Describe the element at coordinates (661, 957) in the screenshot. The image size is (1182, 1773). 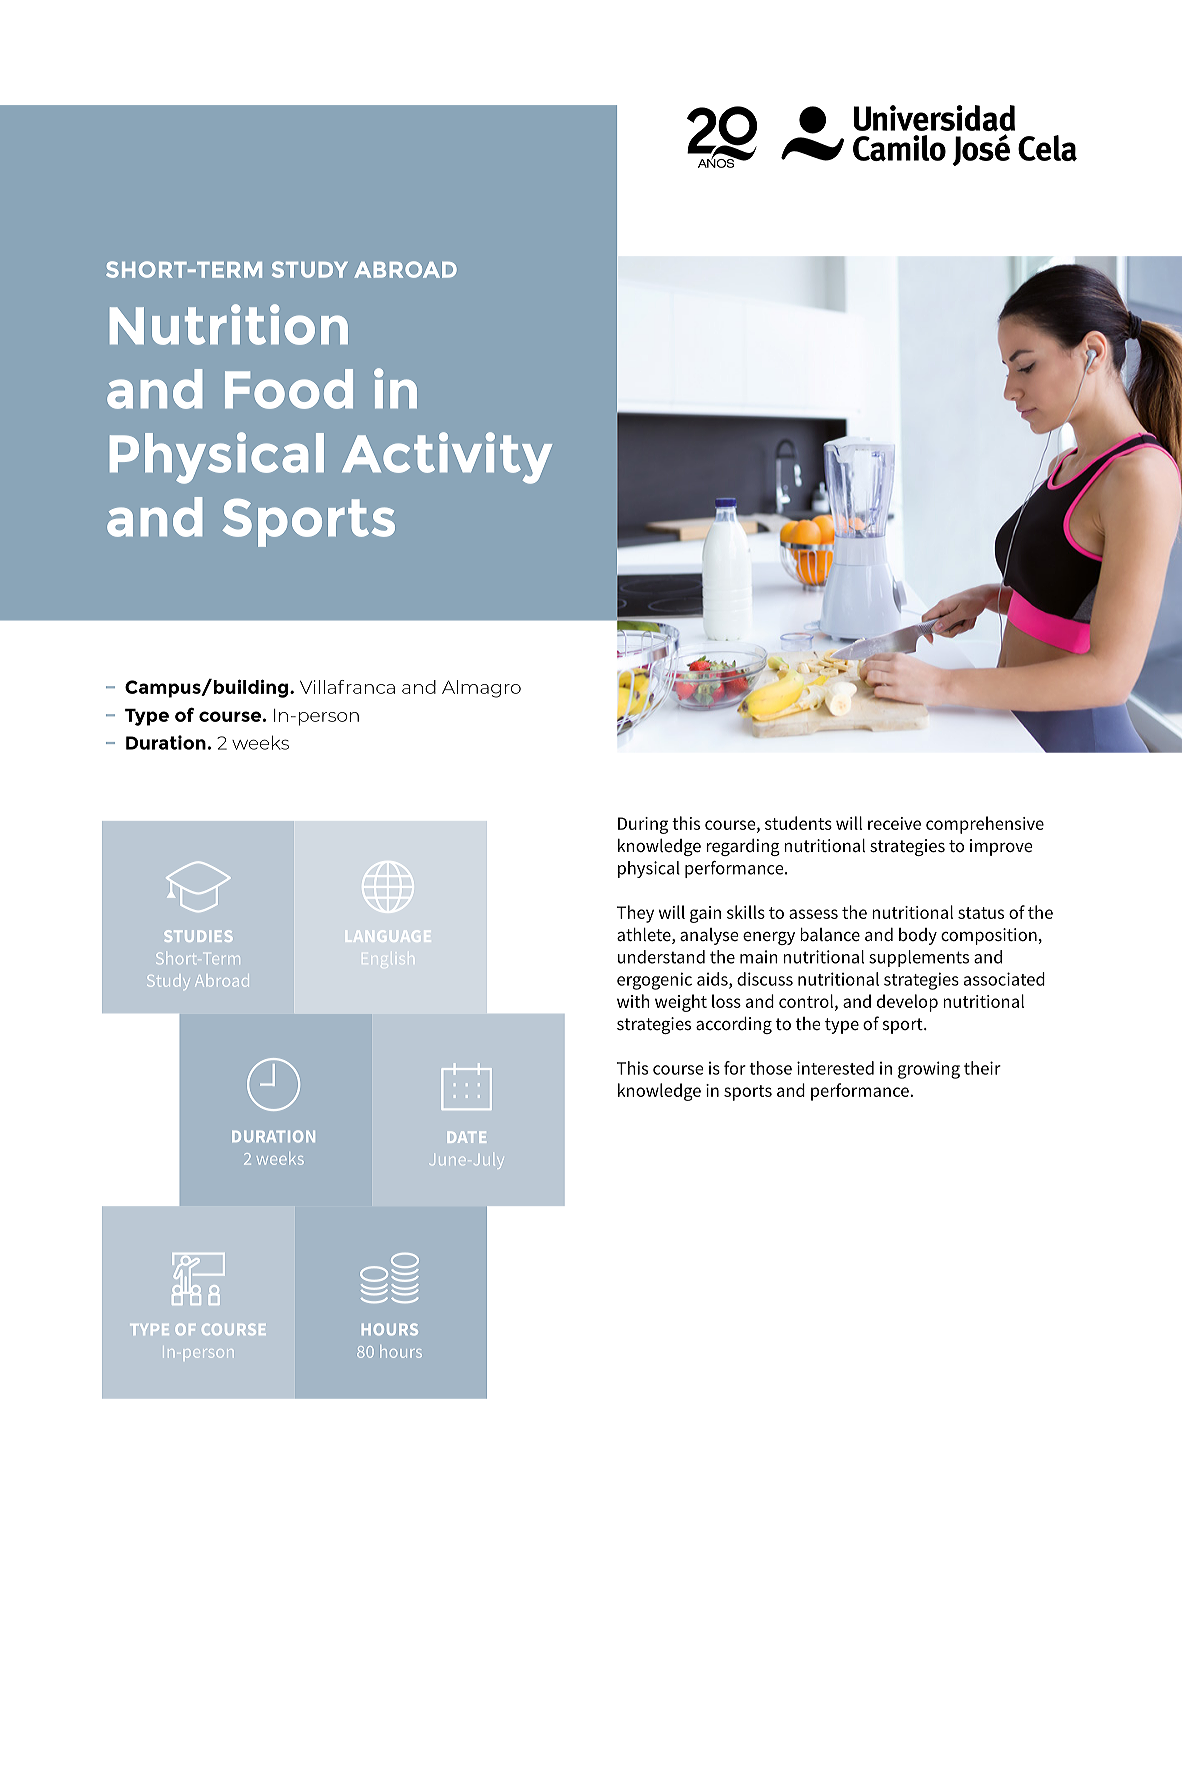
I see `understand` at that location.
